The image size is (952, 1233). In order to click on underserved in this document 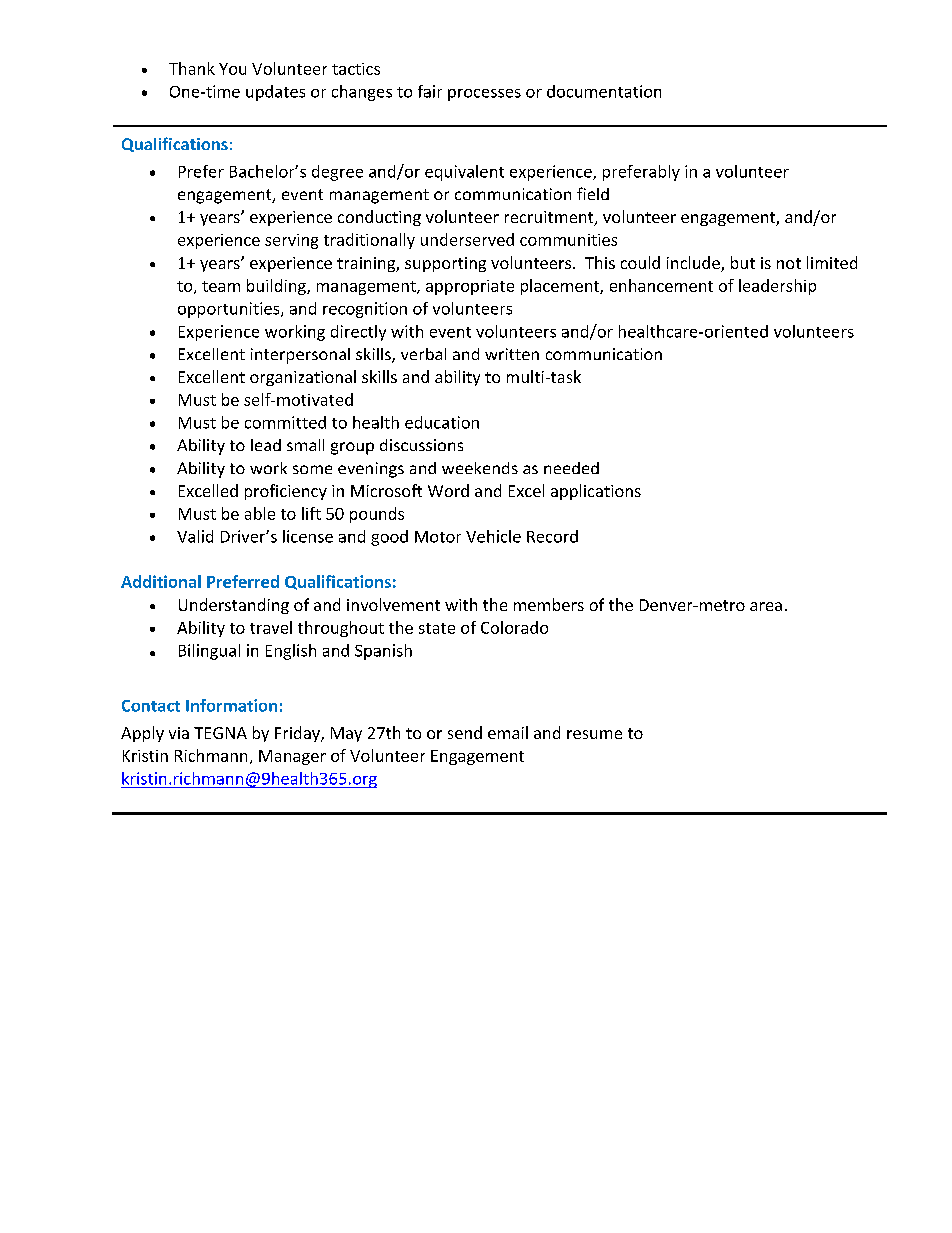, I will do `click(467, 239)`.
